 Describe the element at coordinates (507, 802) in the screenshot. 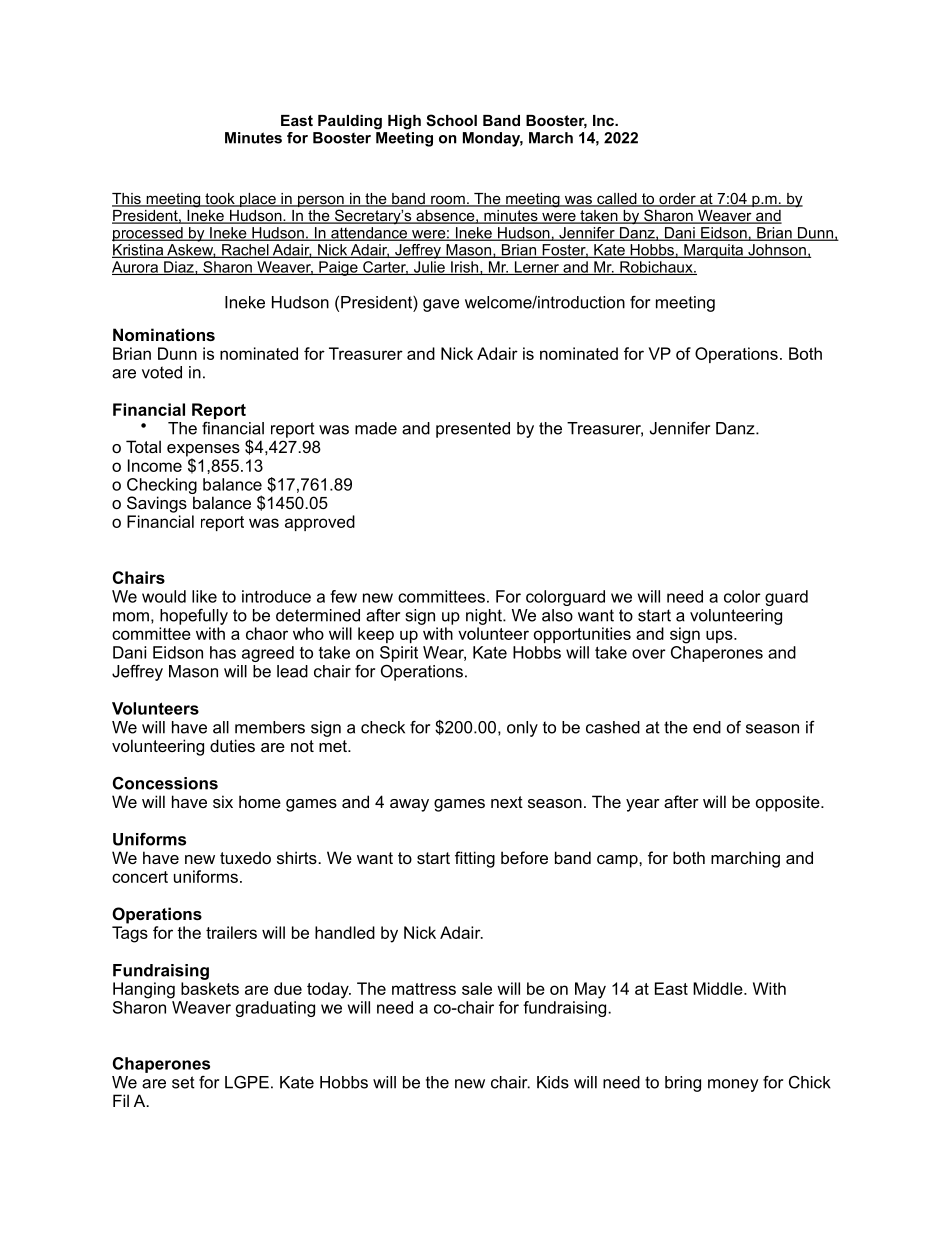

I see `next` at that location.
